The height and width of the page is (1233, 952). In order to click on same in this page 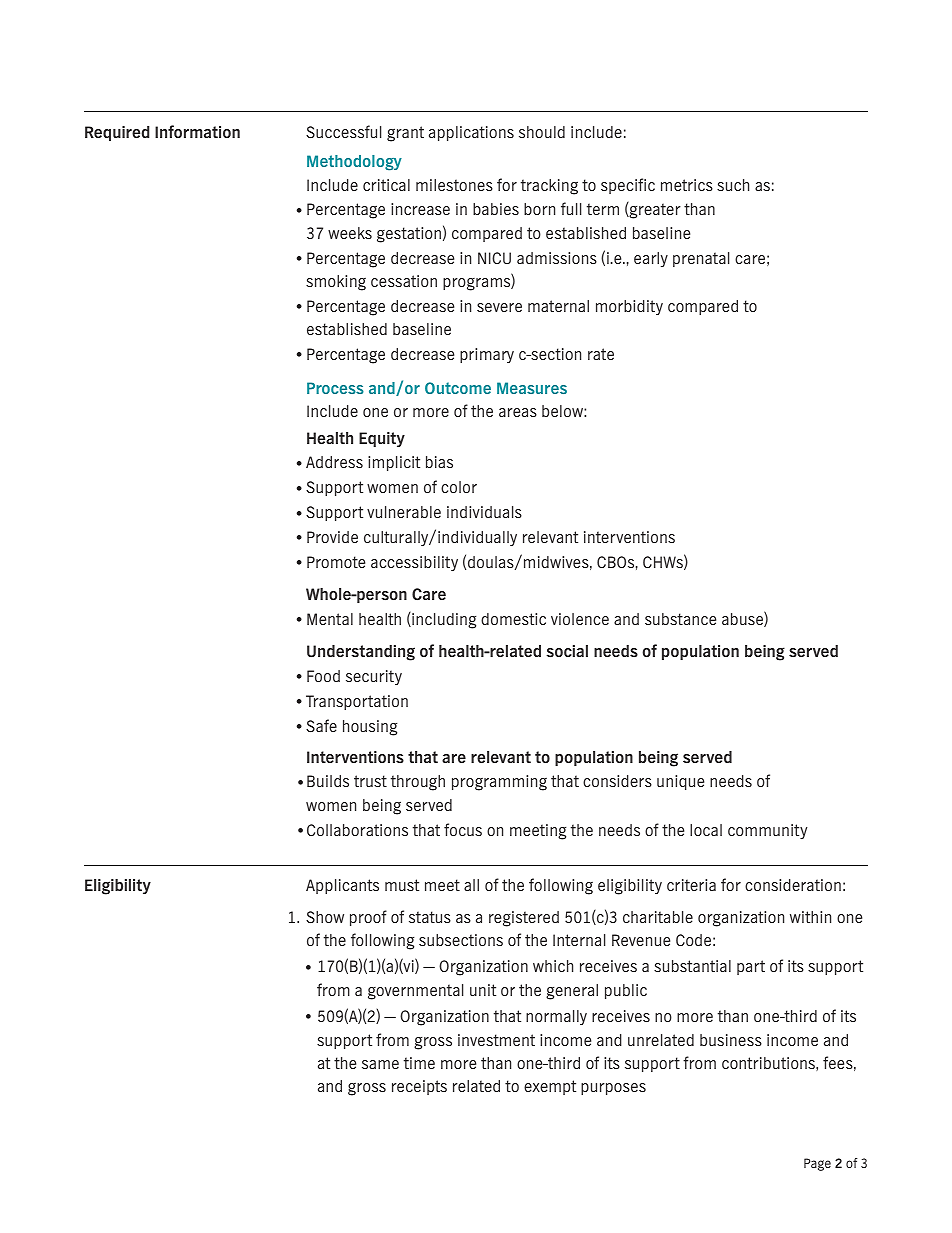, I will do `click(380, 1064)`.
